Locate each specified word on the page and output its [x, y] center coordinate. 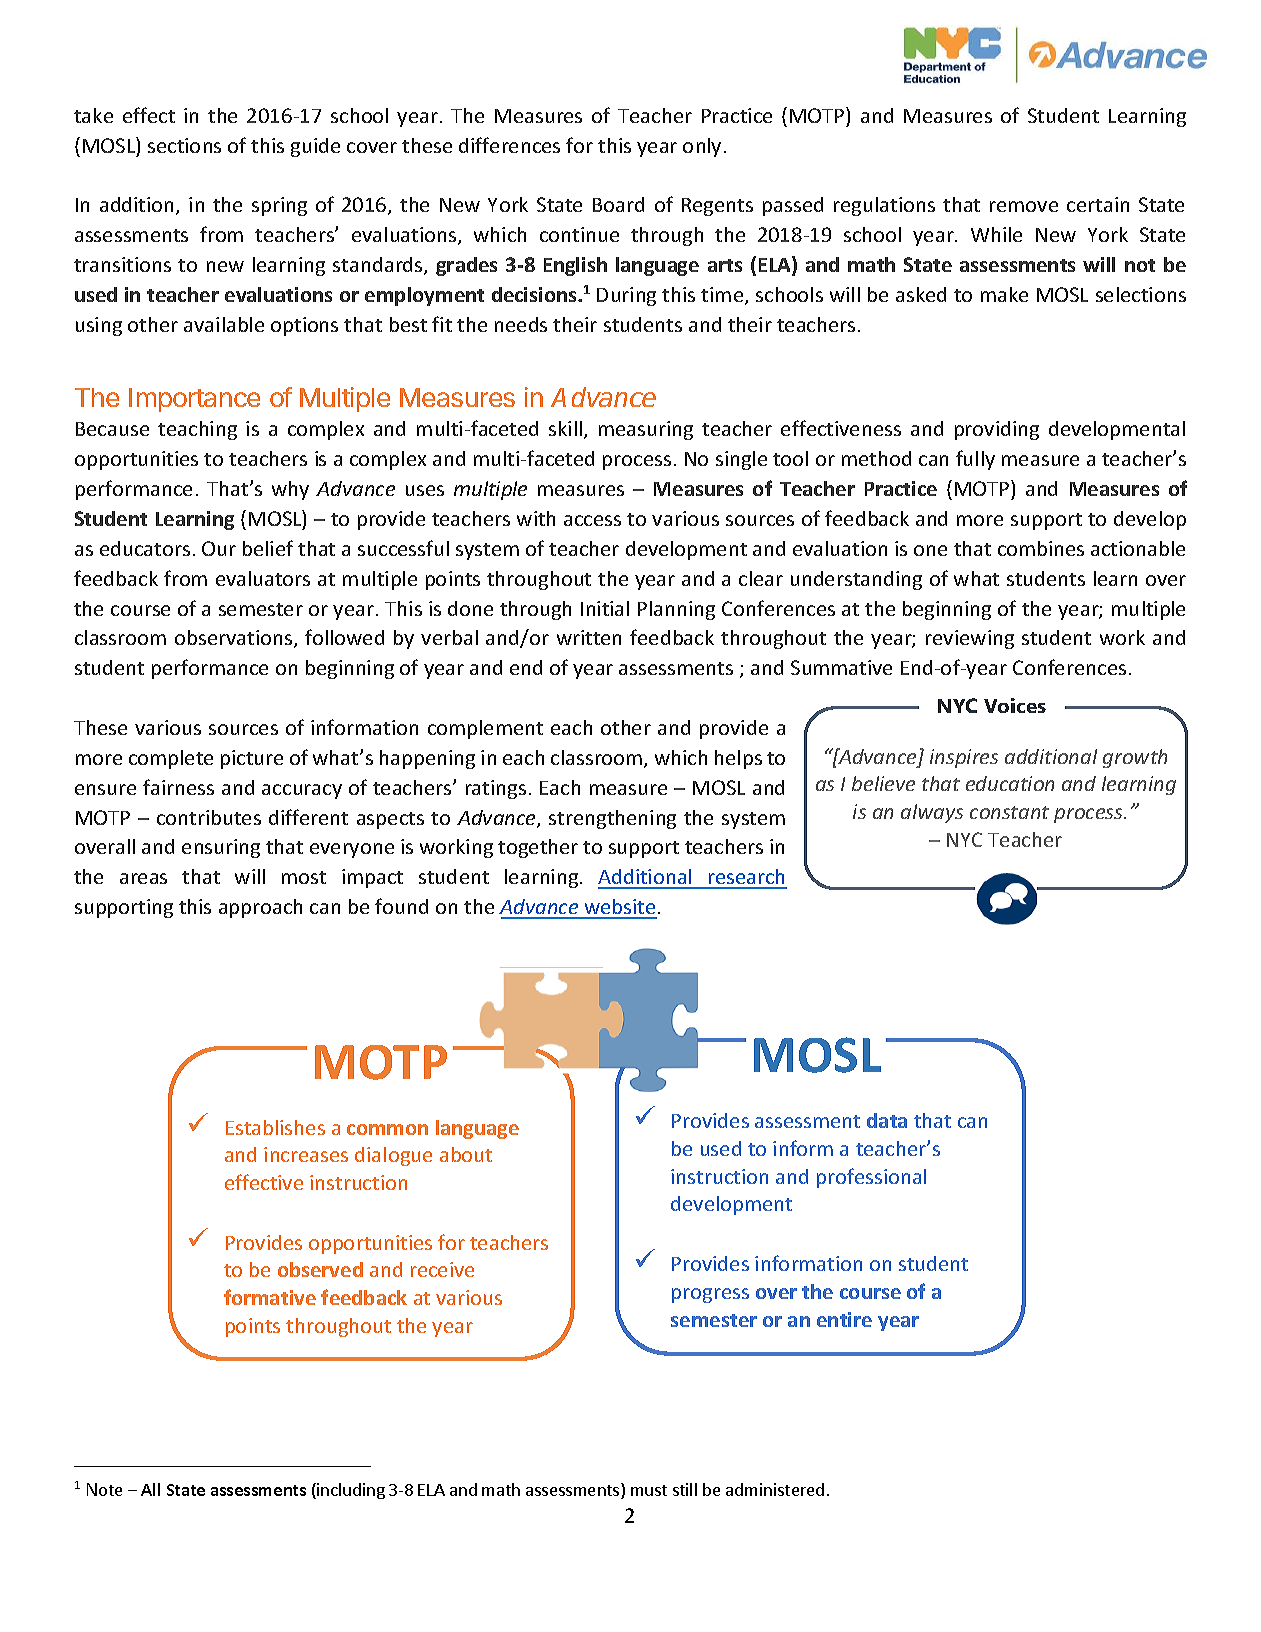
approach [260, 908]
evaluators [263, 578]
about [466, 1154]
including [350, 1491]
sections [184, 145]
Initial [605, 608]
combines [1041, 548]
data [887, 1120]
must [649, 1490]
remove [1024, 206]
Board [618, 204]
